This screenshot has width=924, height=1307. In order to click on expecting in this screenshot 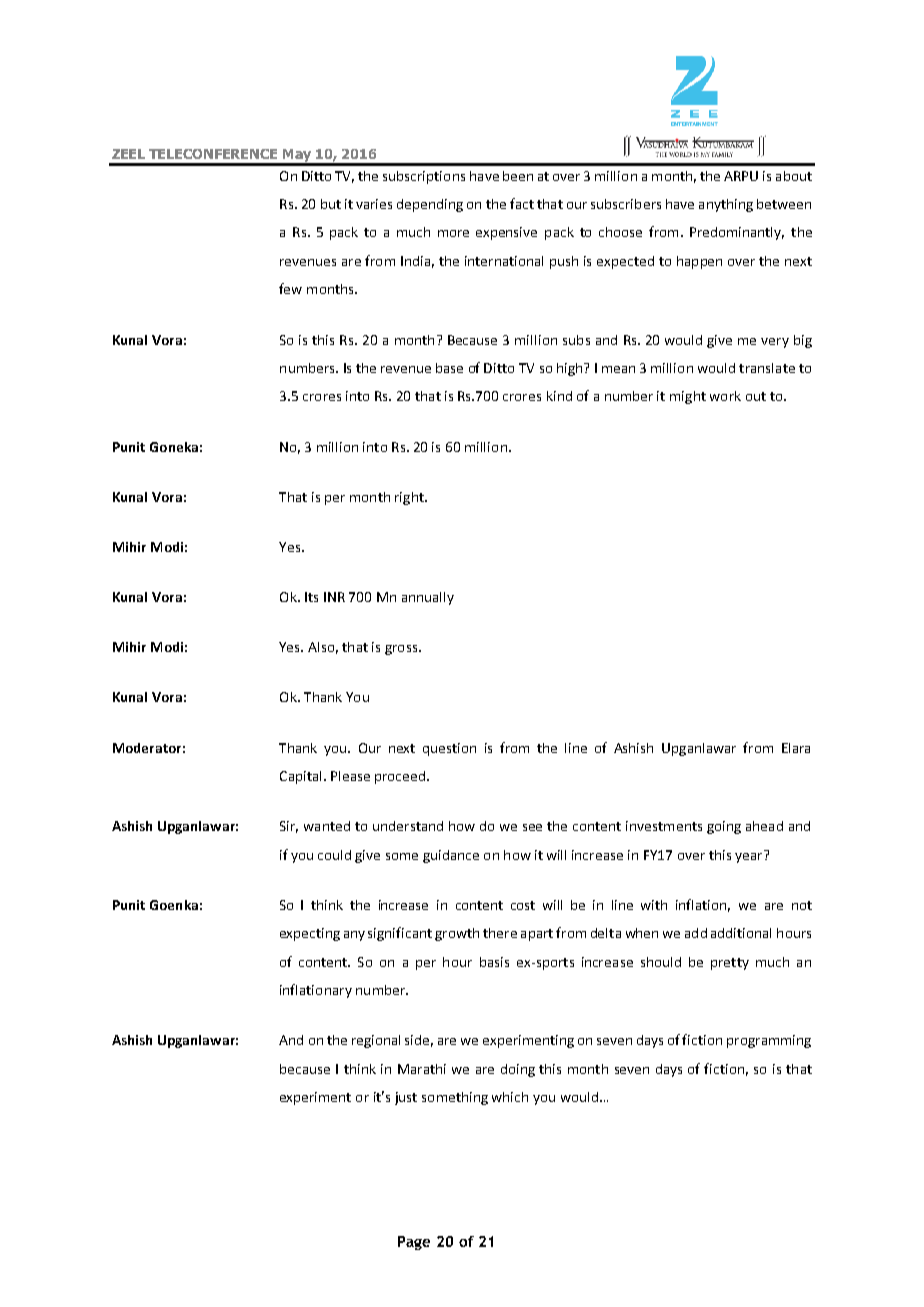, I will do `click(310, 934)`.
